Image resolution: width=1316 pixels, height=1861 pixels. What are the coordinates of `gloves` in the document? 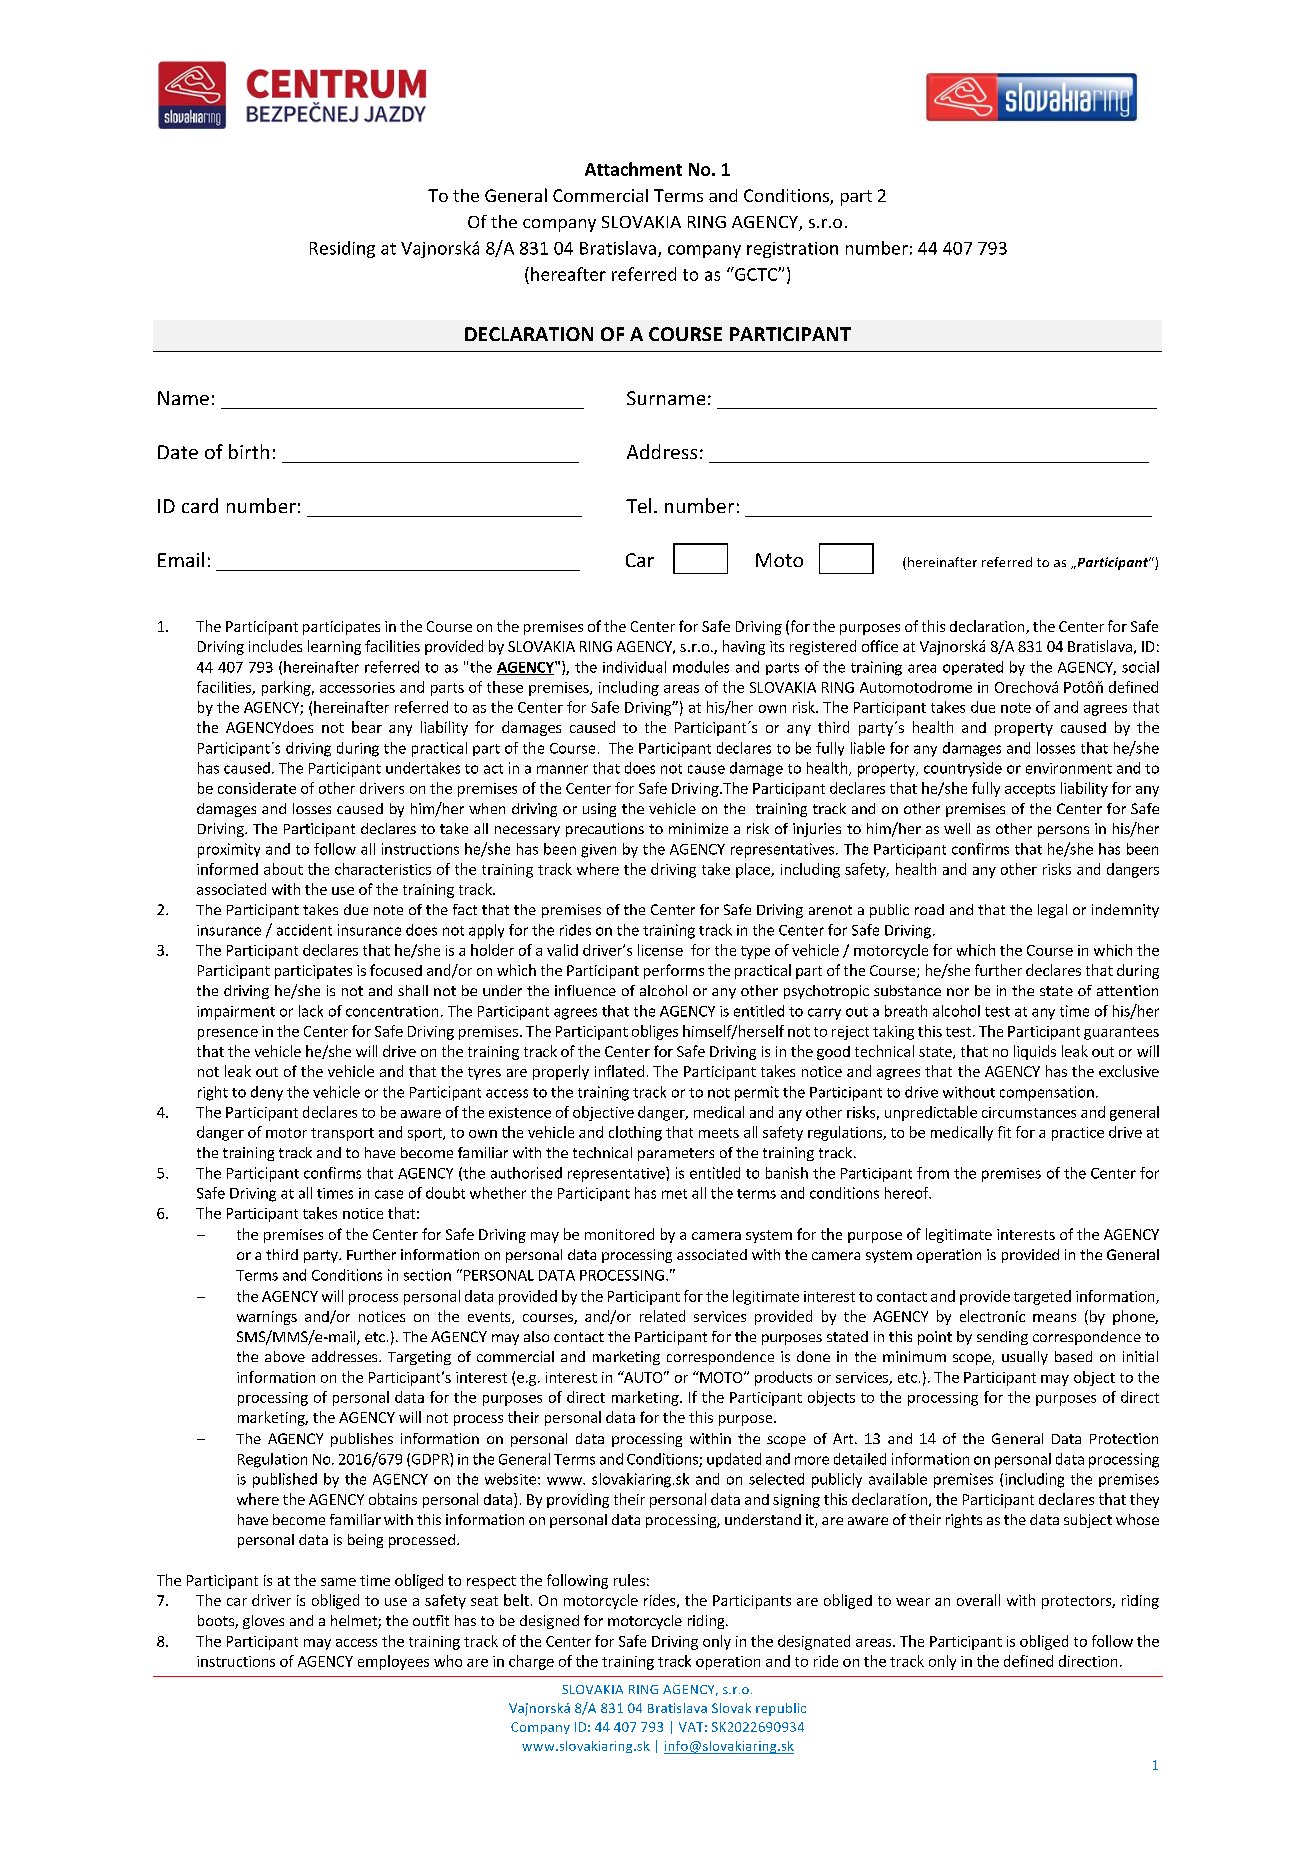 It's located at (263, 1622).
